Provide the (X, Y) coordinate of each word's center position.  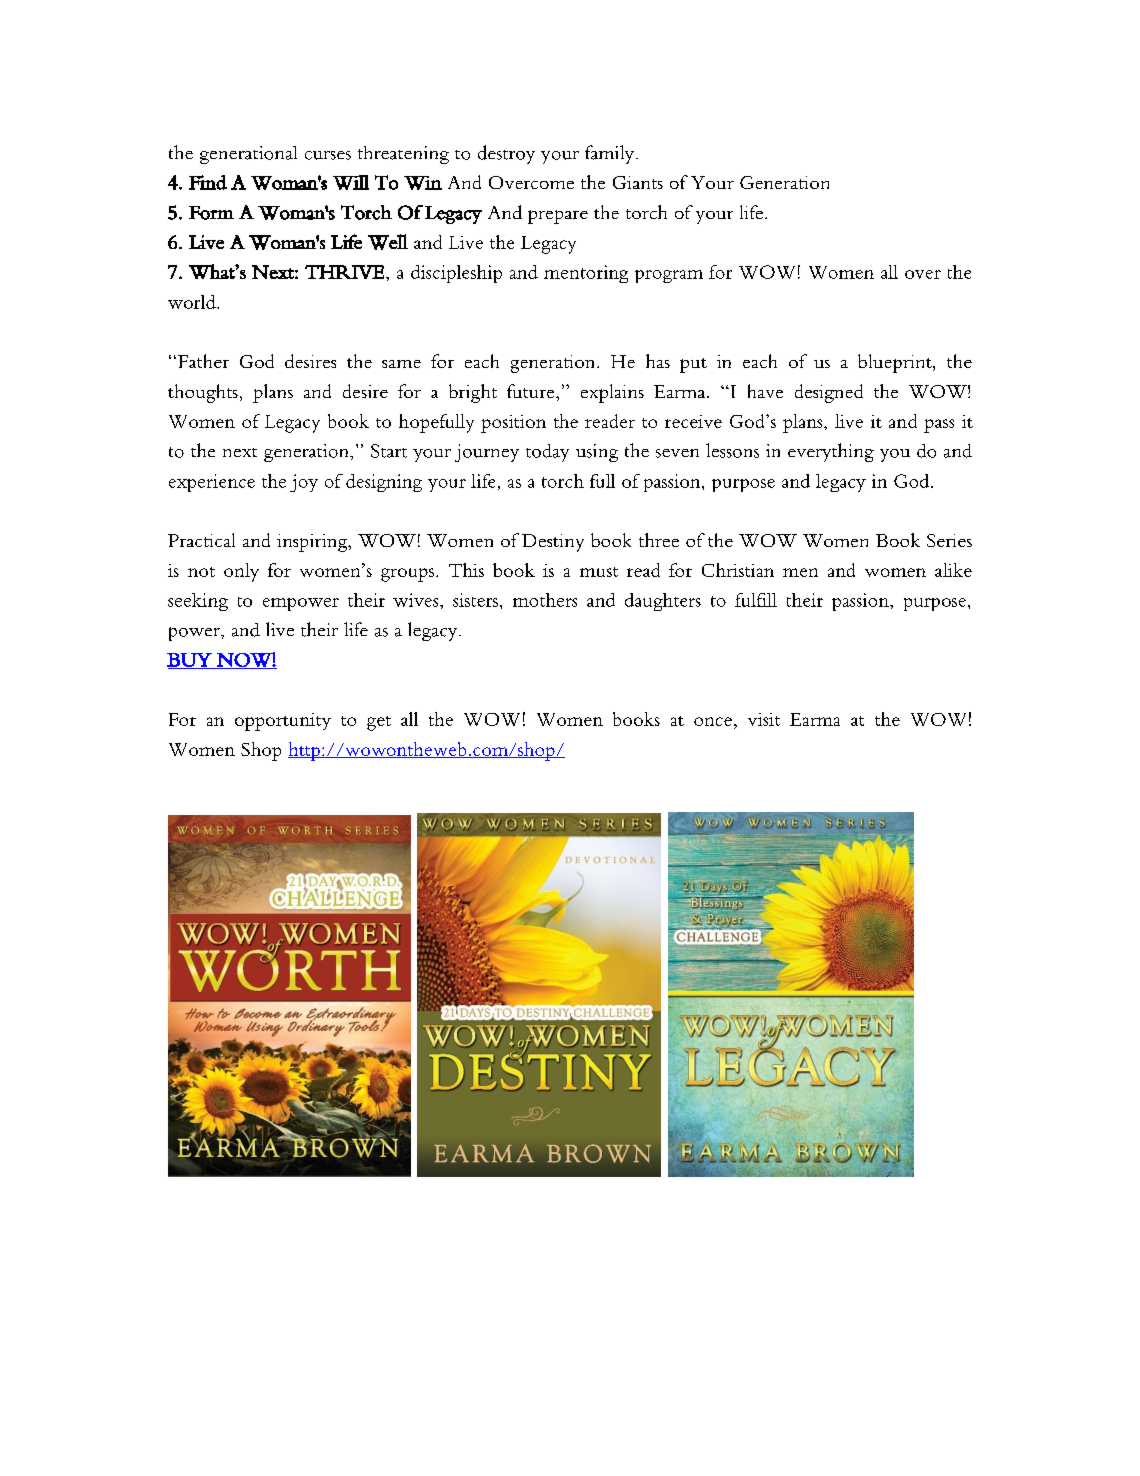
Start (389, 451)
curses (328, 155)
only (241, 572)
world (193, 302)
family (611, 154)
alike (953, 570)
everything (831, 452)
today (547, 453)
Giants (638, 182)
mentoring (586, 274)
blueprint (896, 363)
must (599, 572)
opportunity (283, 722)
